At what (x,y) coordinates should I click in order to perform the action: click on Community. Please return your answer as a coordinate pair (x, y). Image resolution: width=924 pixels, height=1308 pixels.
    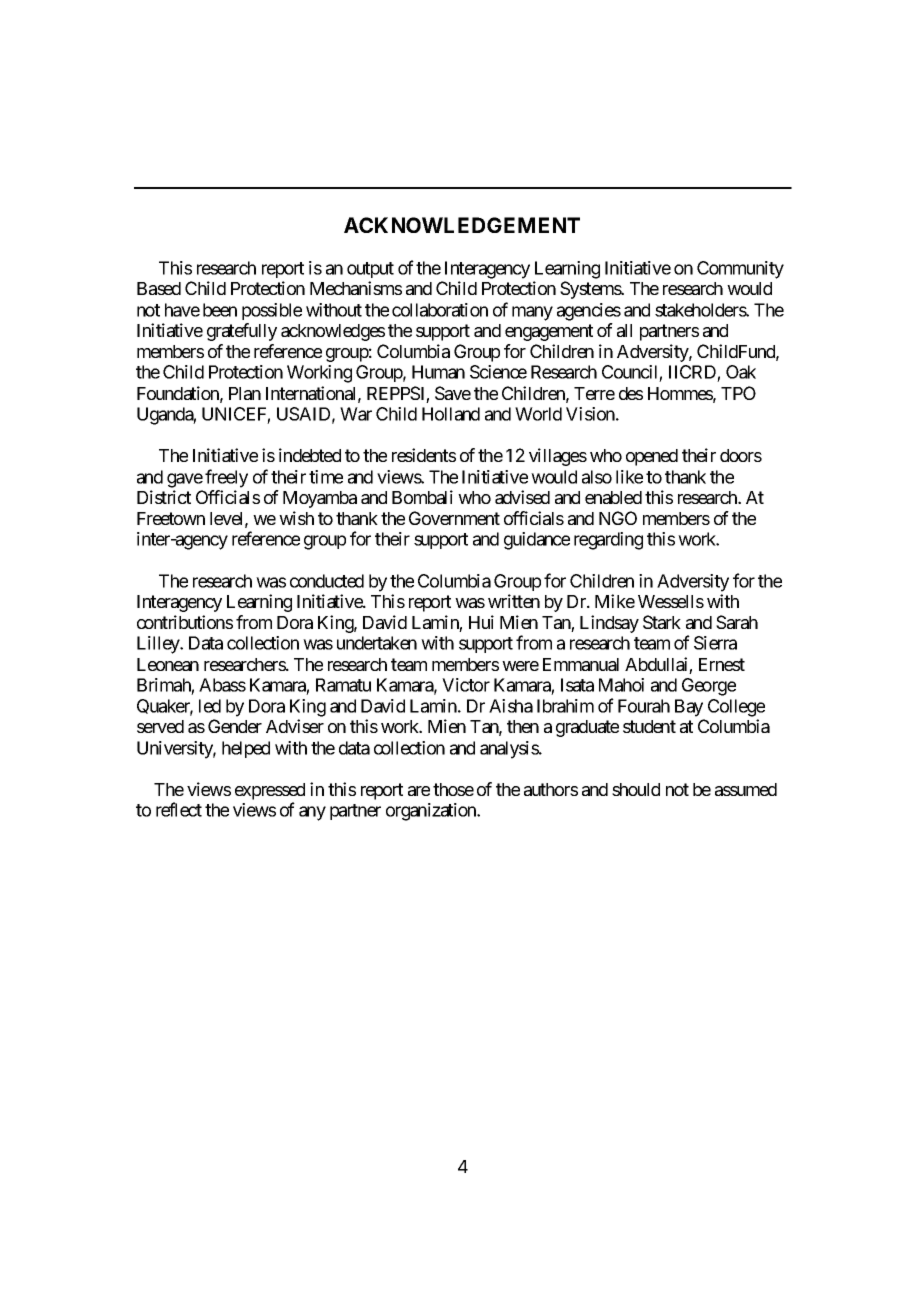
    Looking at the image, I should click on (740, 270).
